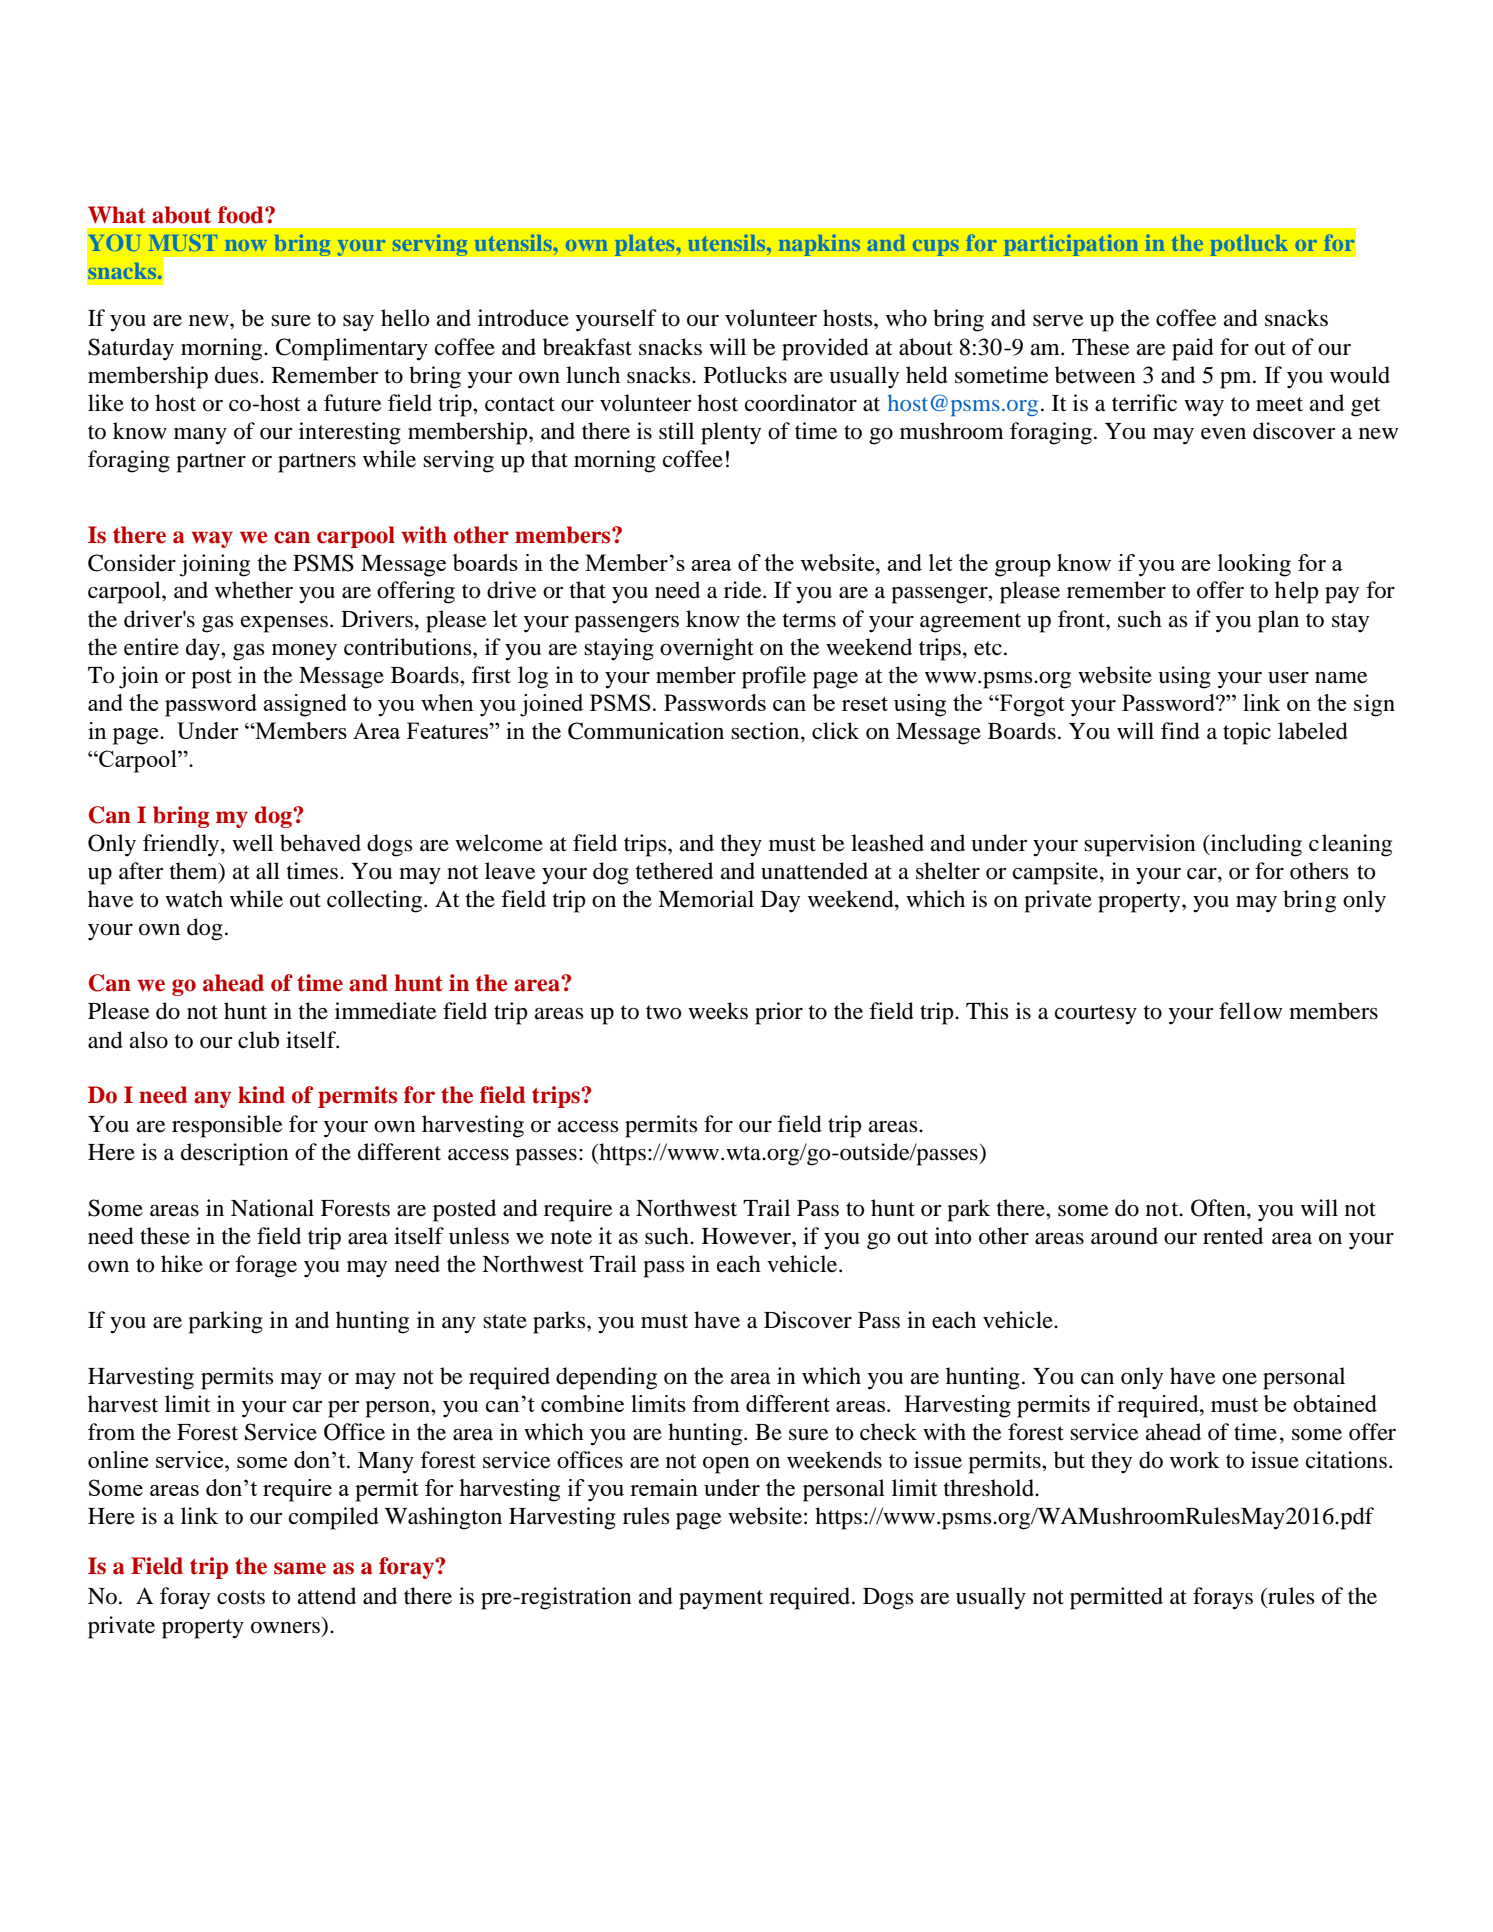 This screenshot has width=1493, height=1932. Describe the element at coordinates (1233, 1236) in the screenshot. I see `rented` at that location.
